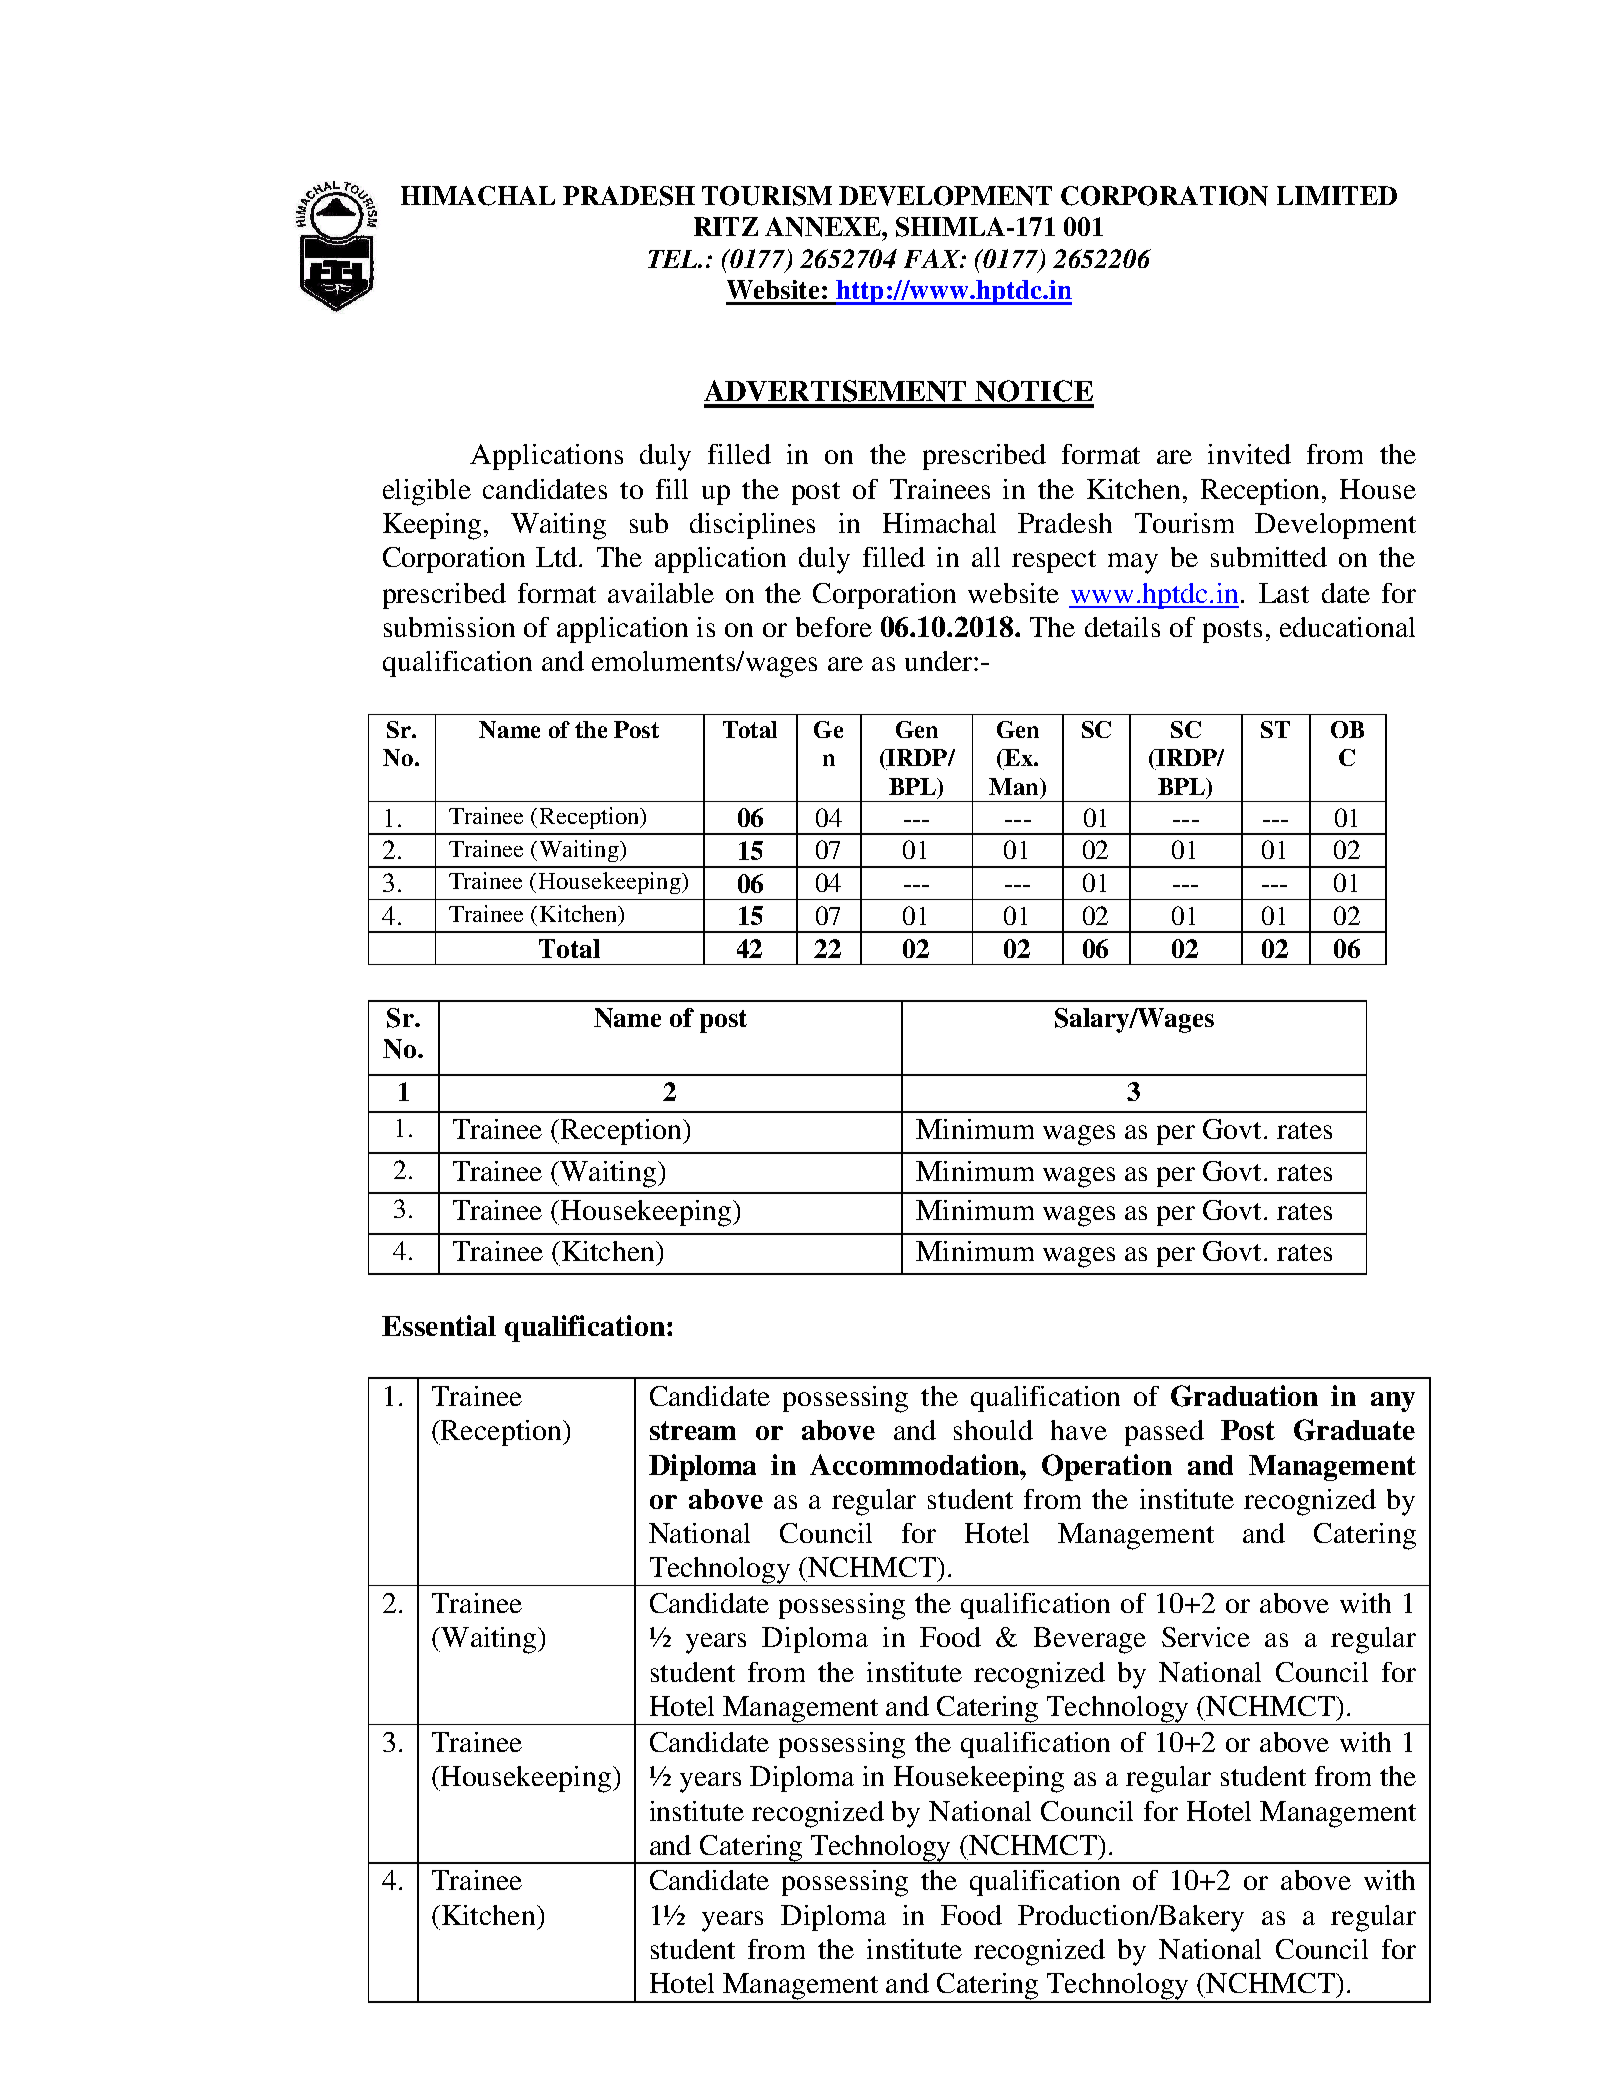  What do you see at coordinates (834, 627) in the image?
I see `before` at bounding box center [834, 627].
